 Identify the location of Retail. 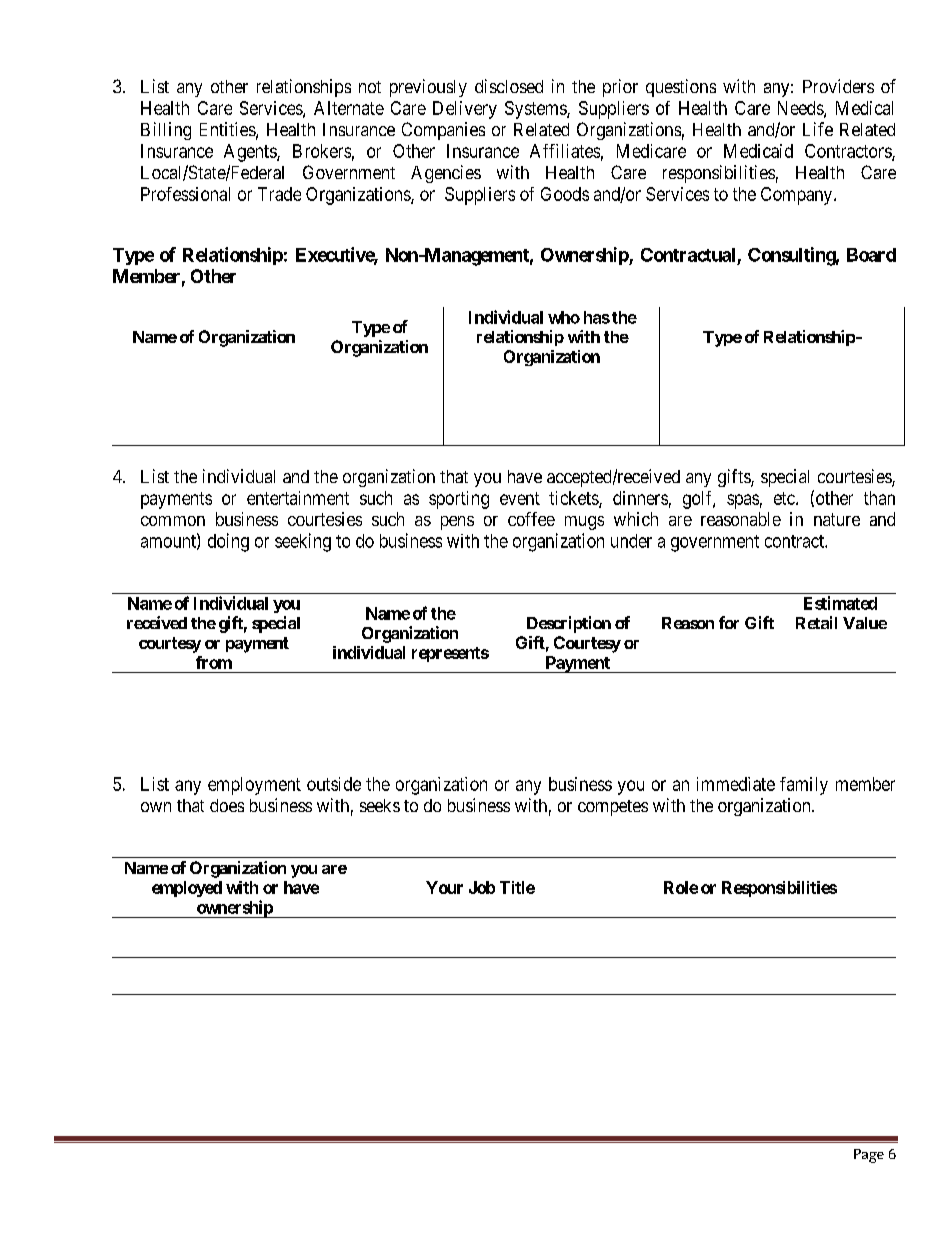
(816, 622).
